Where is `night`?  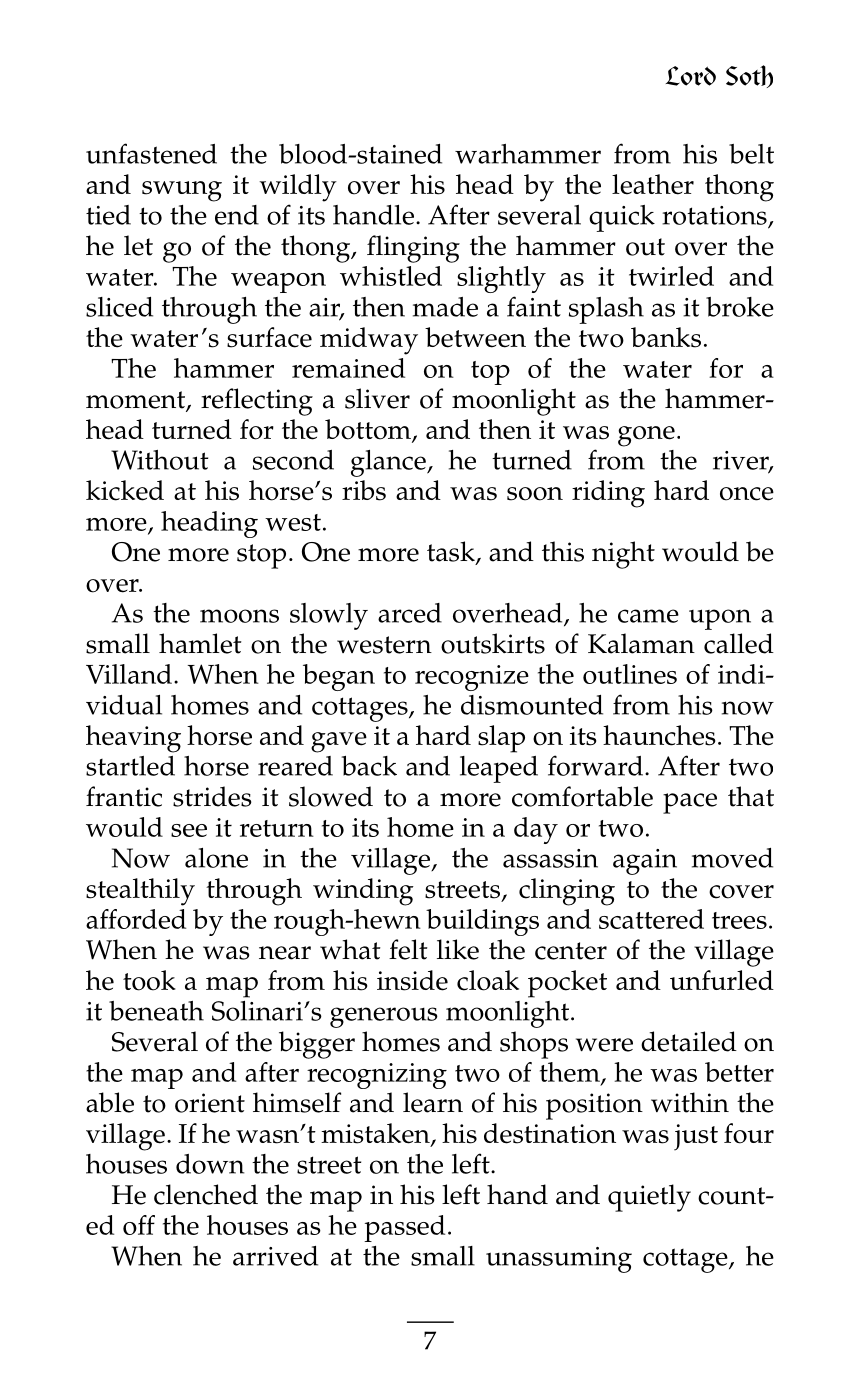
night is located at coordinates (623, 555).
